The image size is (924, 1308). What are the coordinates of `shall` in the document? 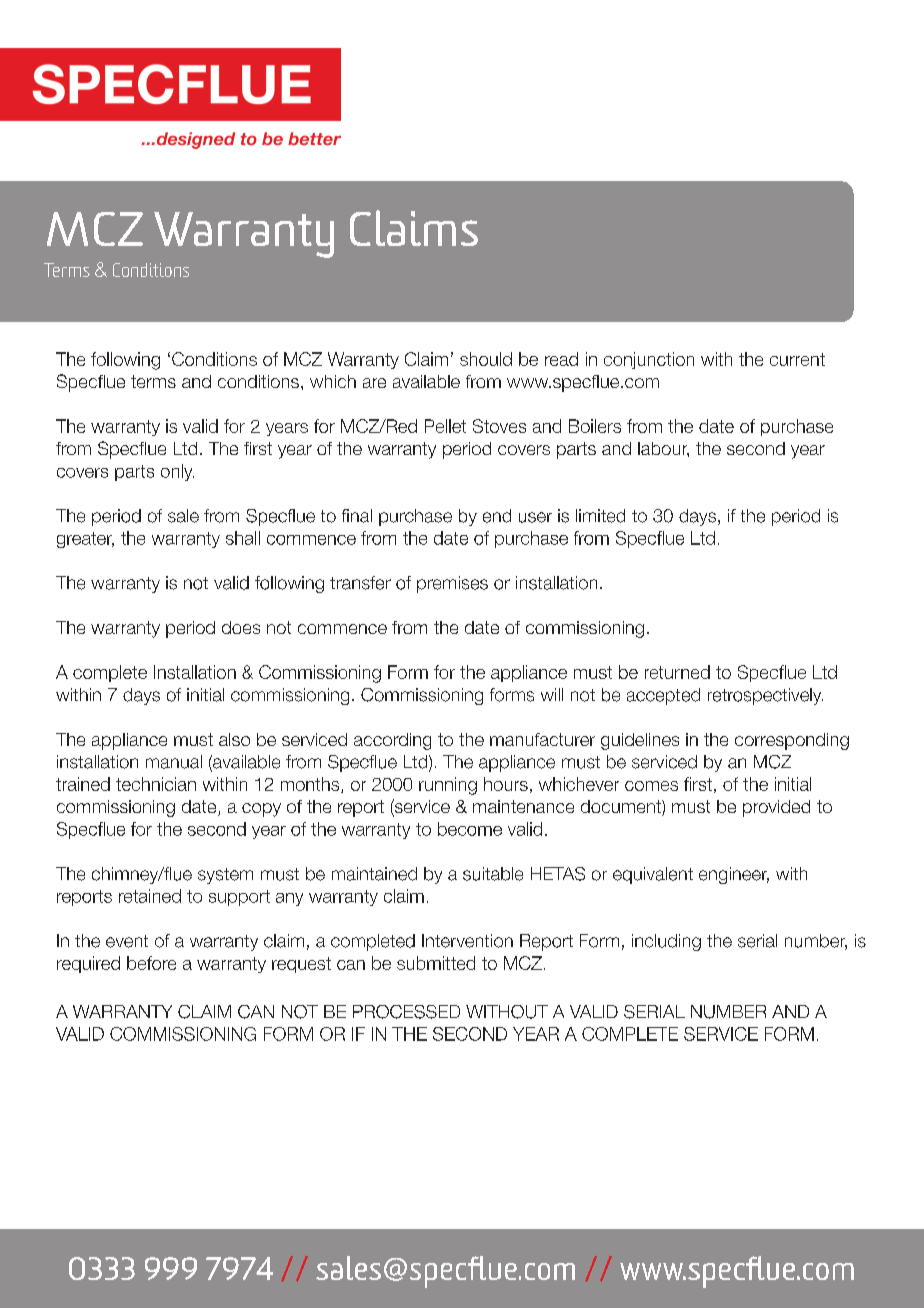 It's located at (243, 538).
